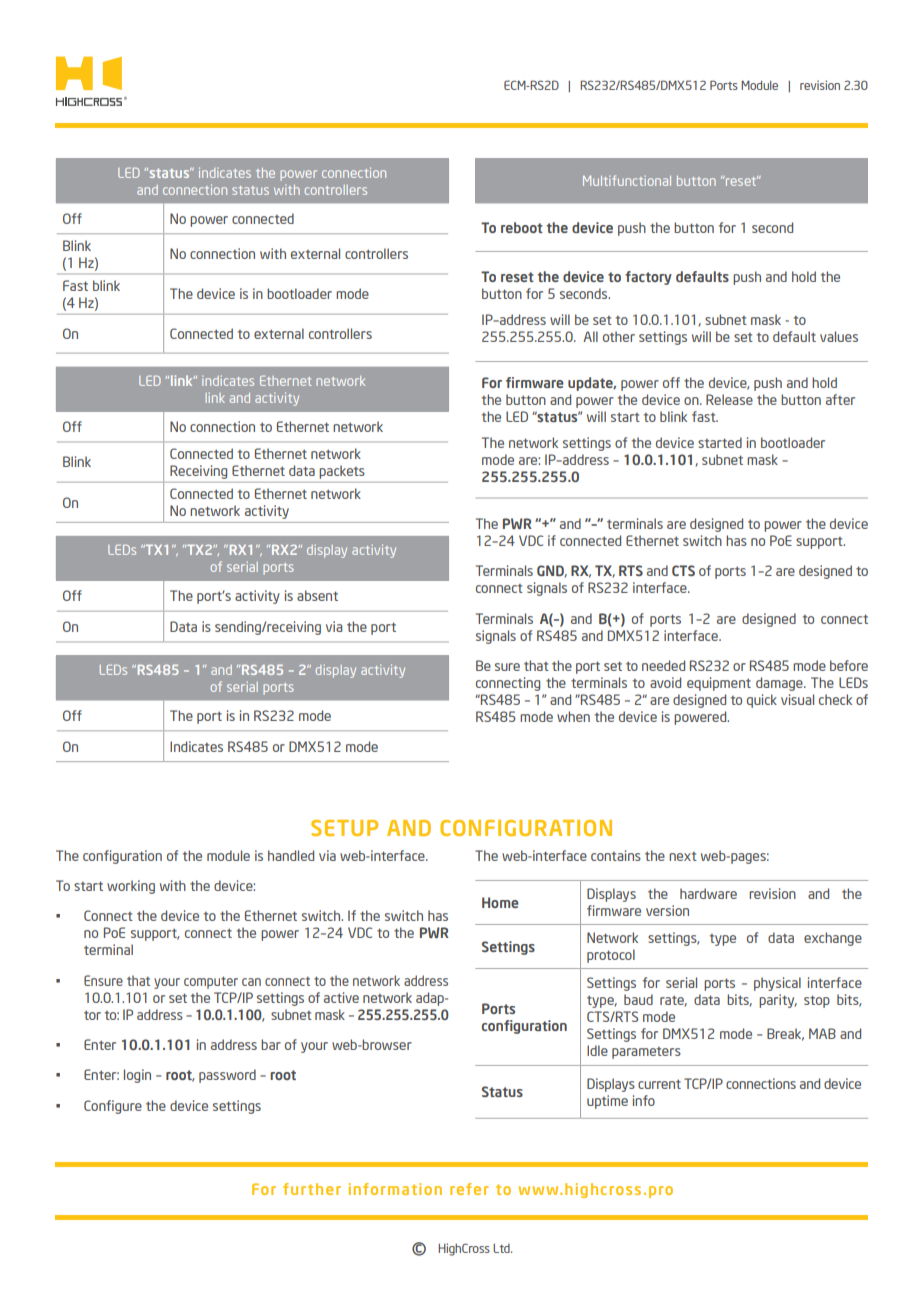  I want to click on Multifunctional, so click(627, 180).
